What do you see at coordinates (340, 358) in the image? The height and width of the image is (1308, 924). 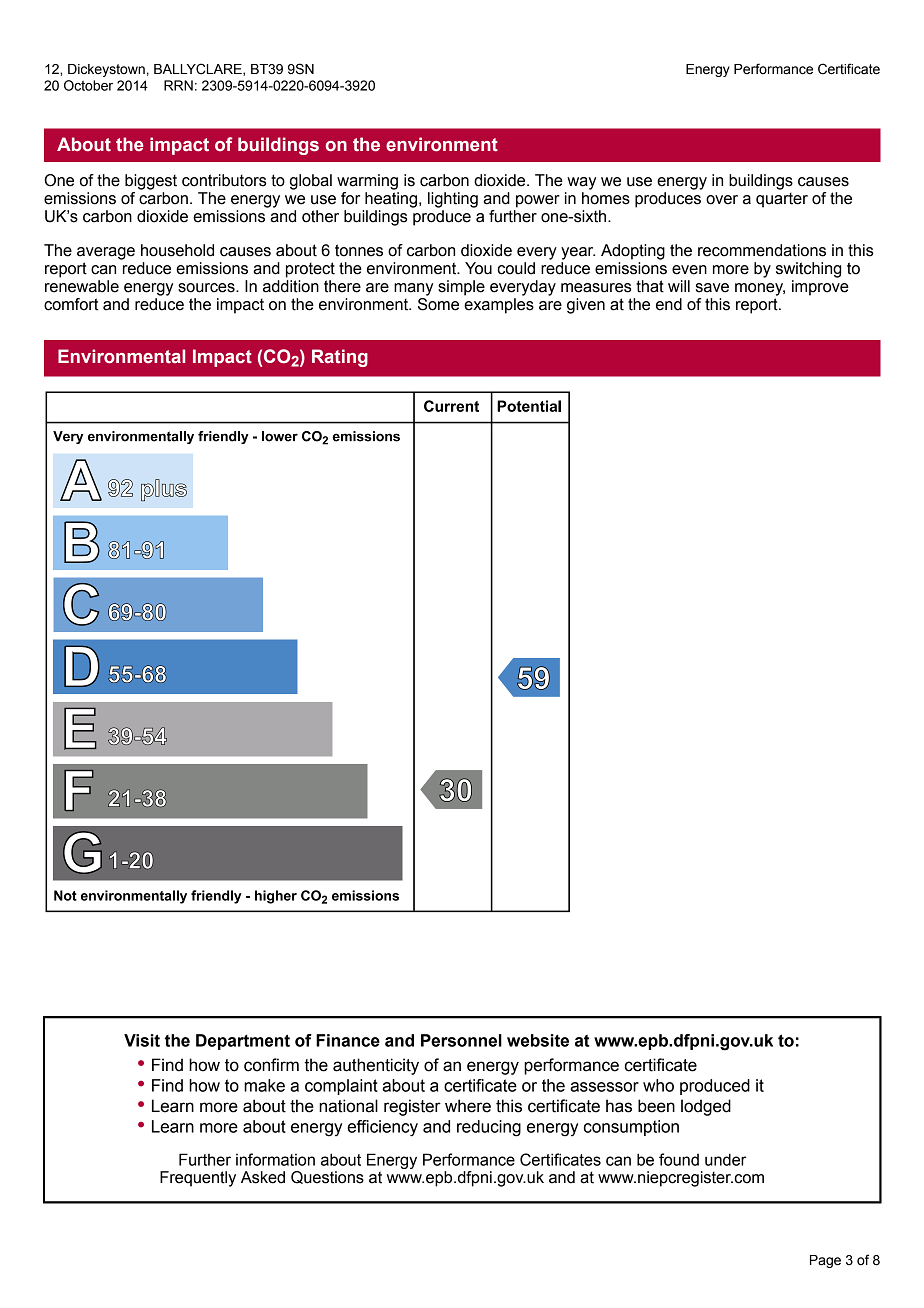 I see `Rating` at bounding box center [340, 358].
